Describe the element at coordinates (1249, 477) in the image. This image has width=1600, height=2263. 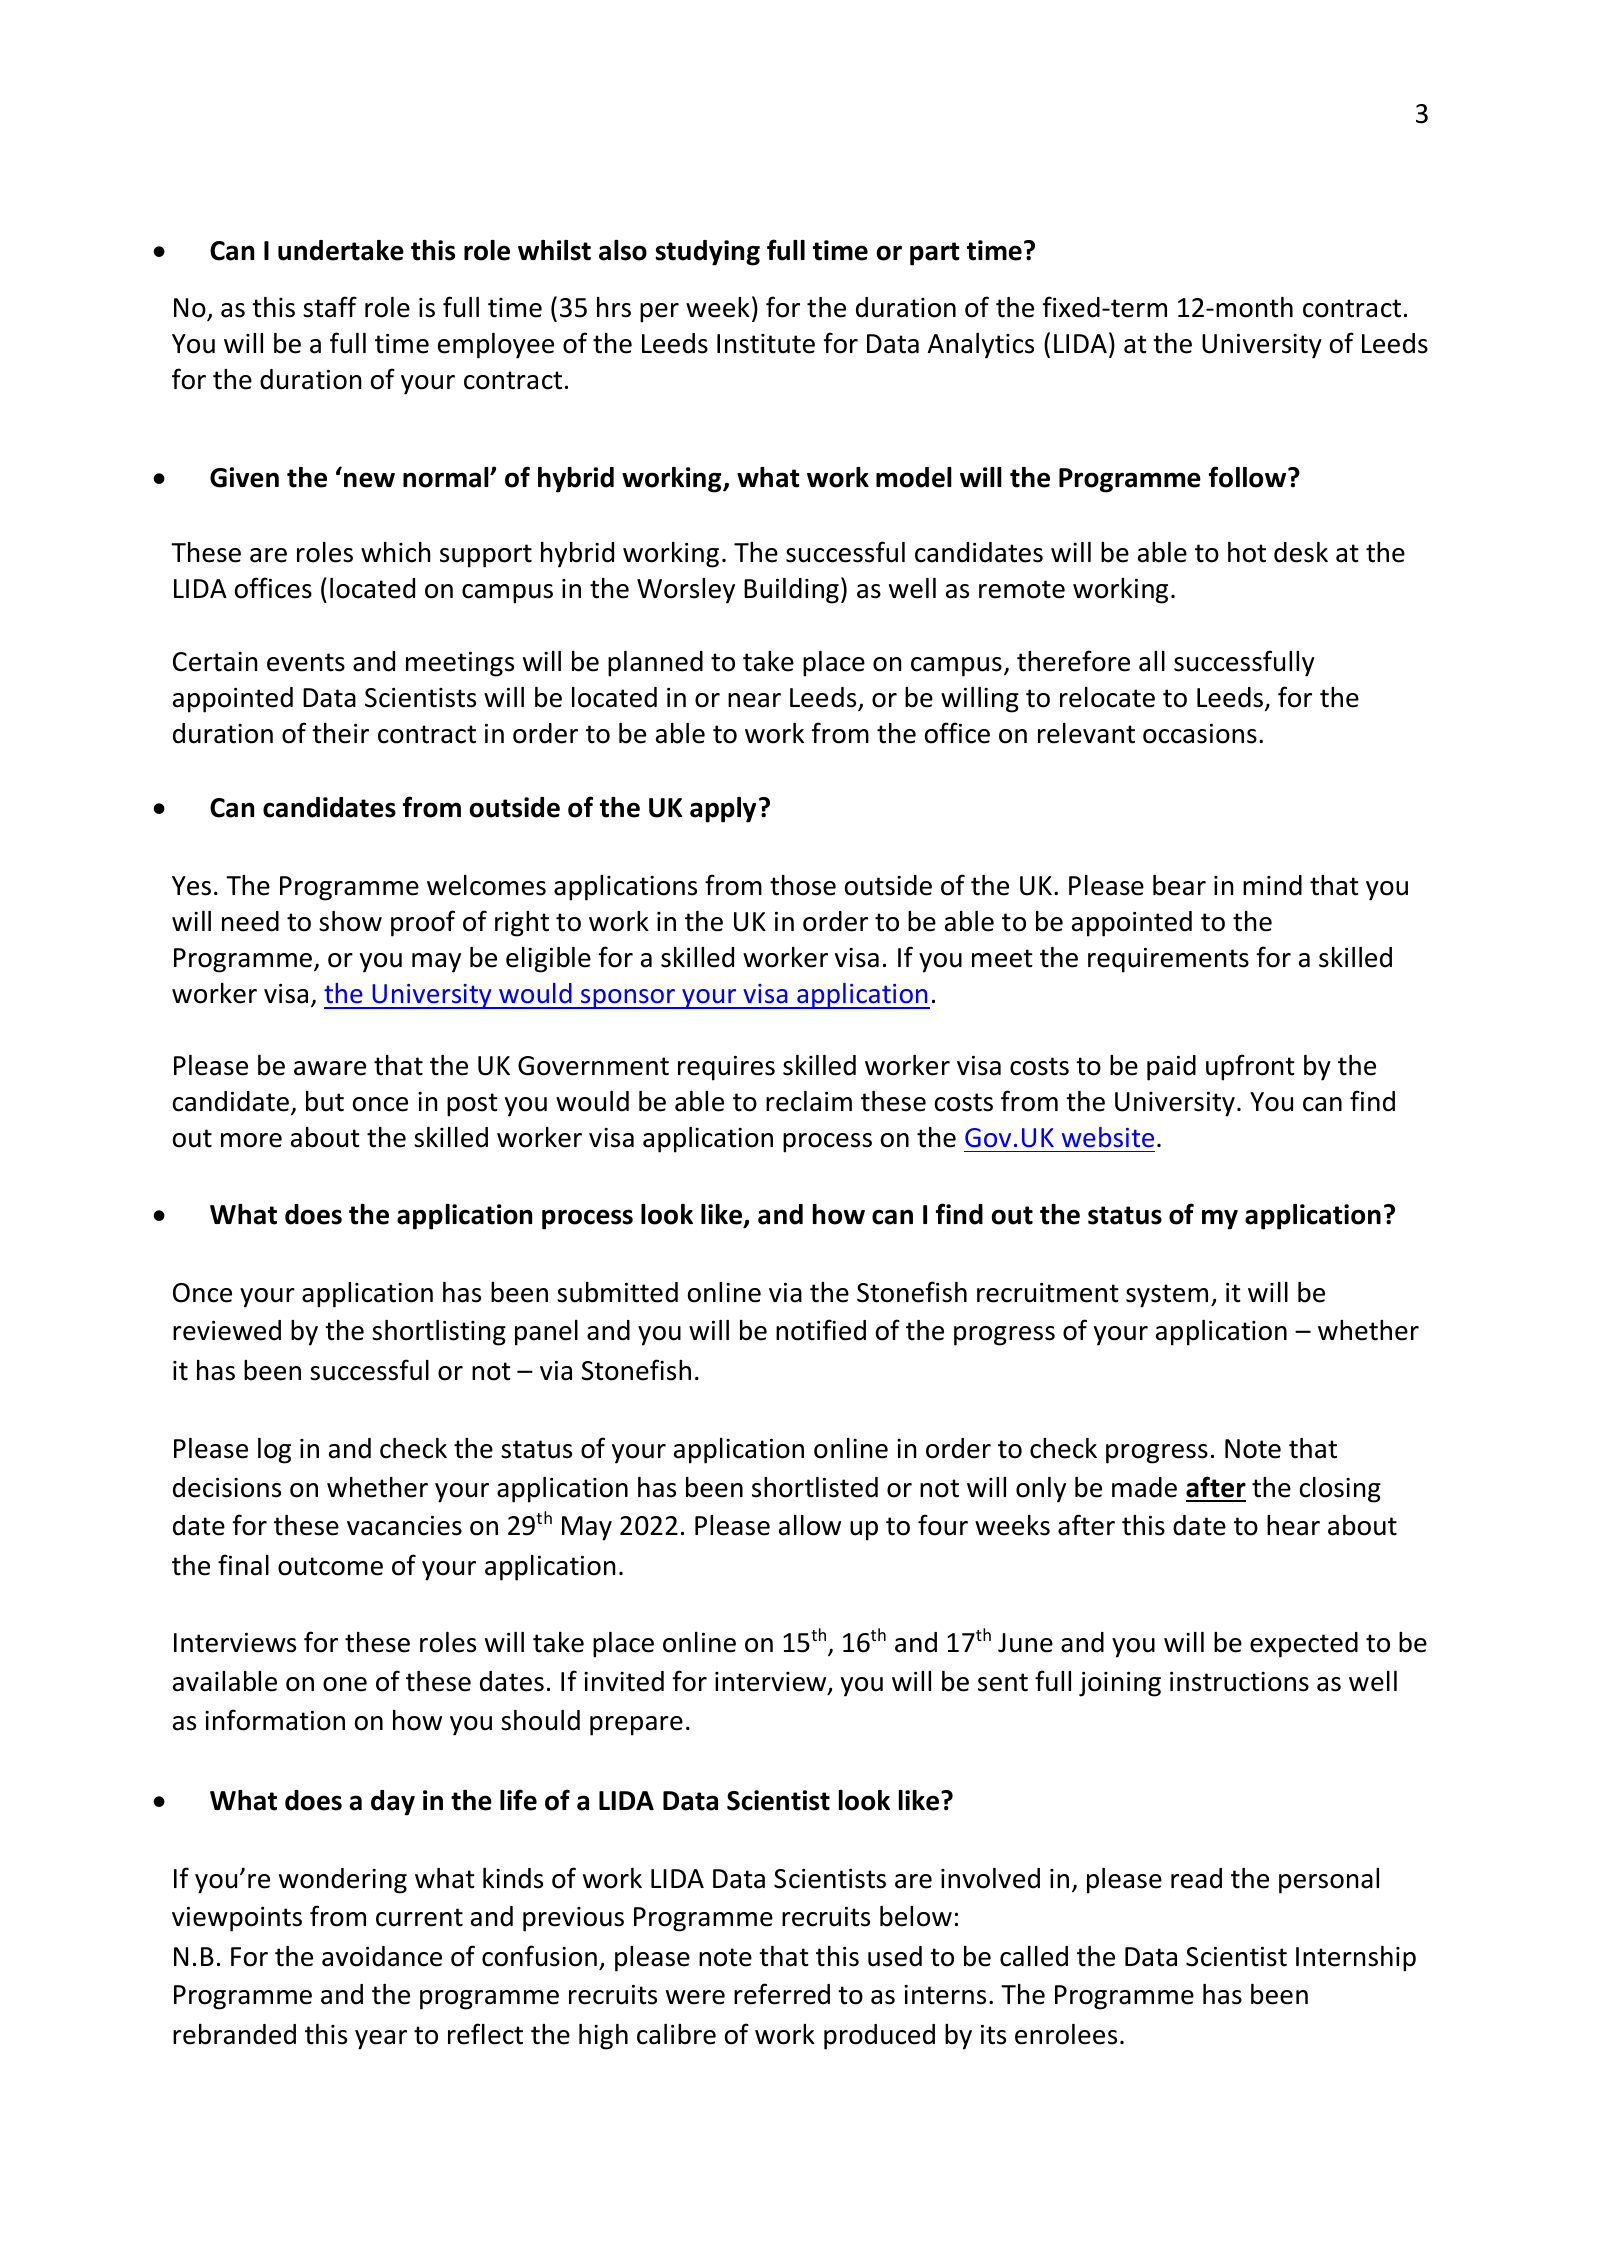
I see `follow` at that location.
